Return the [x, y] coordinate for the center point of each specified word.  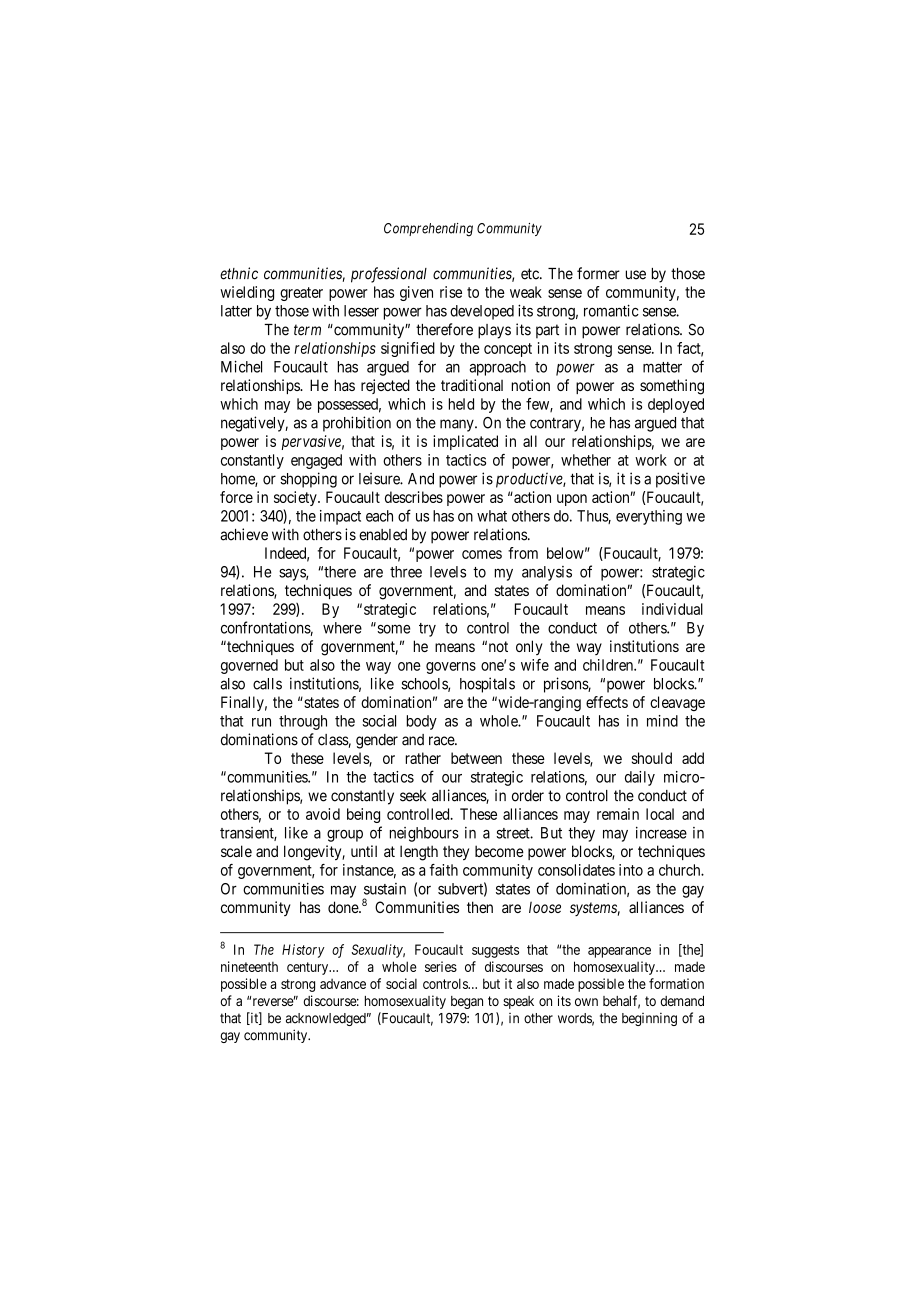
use [636, 275]
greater [301, 294]
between [476, 758]
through [303, 722]
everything [649, 517]
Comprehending [428, 230]
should [652, 758]
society [296, 498]
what [492, 516]
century [309, 968]
